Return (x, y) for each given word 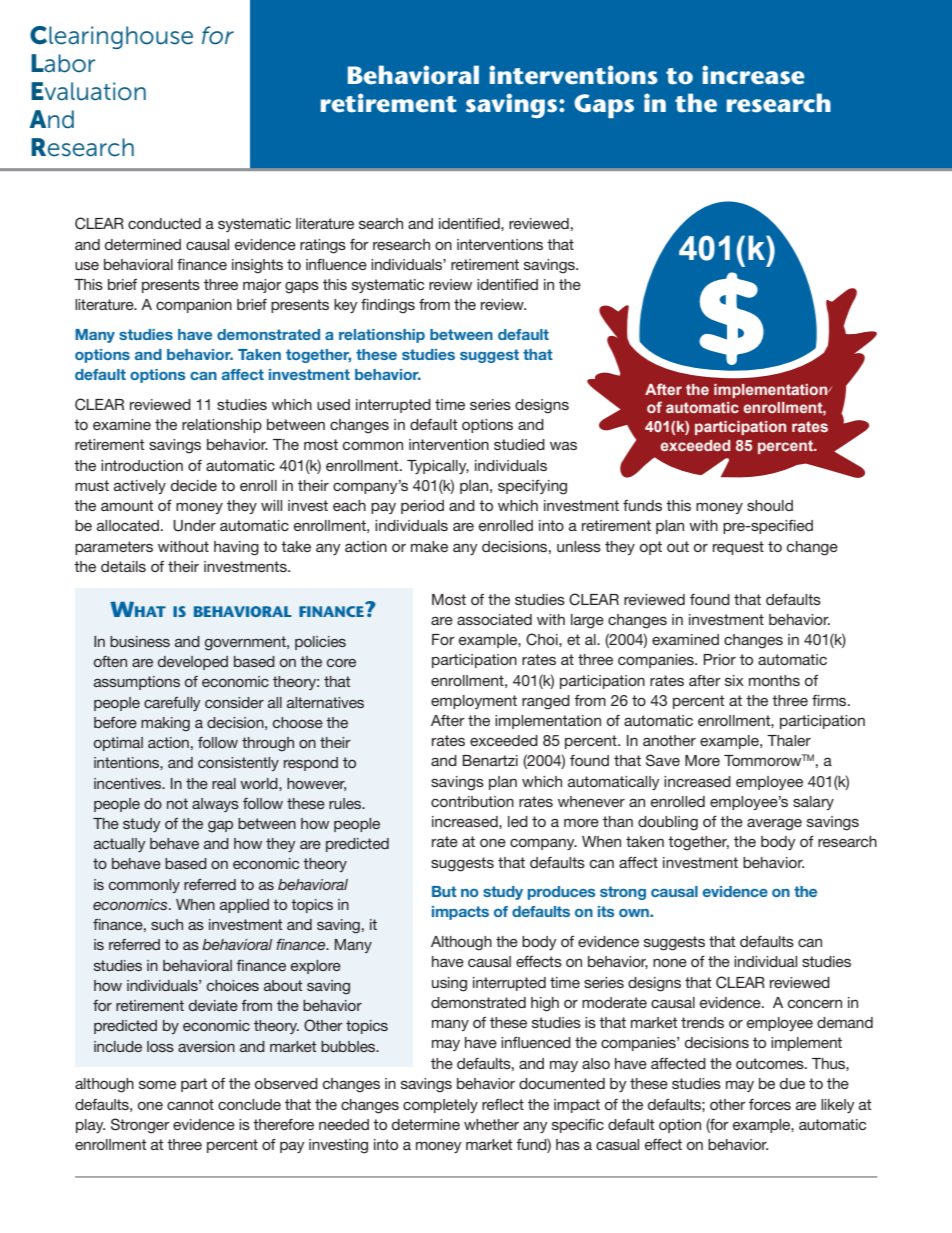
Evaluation (88, 91)
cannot (190, 1104)
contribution (472, 801)
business (140, 641)
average (774, 824)
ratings (323, 246)
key (346, 306)
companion (194, 306)
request (738, 548)
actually (119, 845)
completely (440, 1106)
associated (494, 619)
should (770, 505)
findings (388, 306)
